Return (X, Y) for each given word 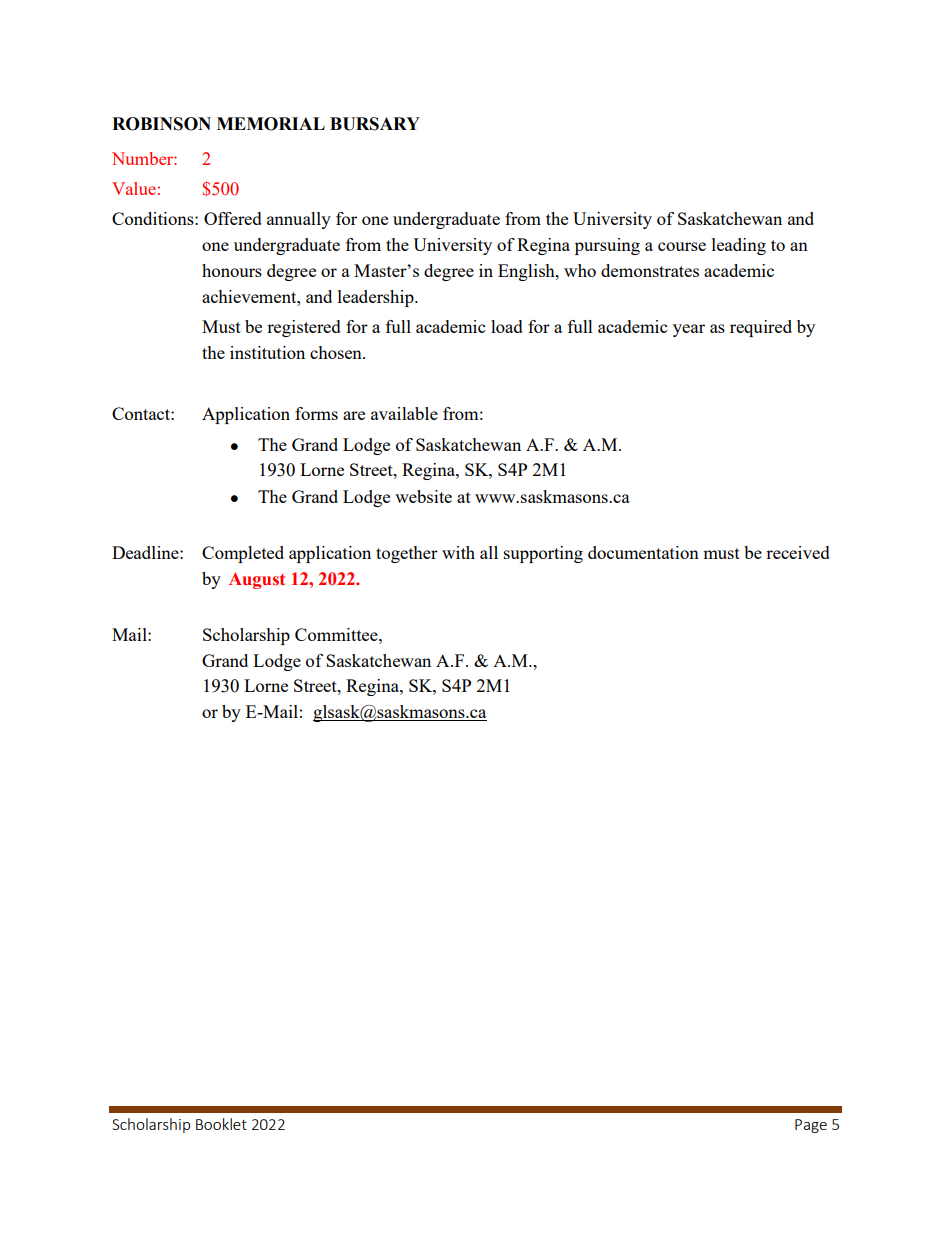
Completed (243, 554)
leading (739, 246)
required (761, 328)
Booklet (221, 1124)
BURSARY (375, 124)
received (798, 552)
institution (267, 352)
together (407, 554)
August (257, 580)
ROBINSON (161, 124)
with (458, 552)
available (404, 413)
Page (811, 1126)
